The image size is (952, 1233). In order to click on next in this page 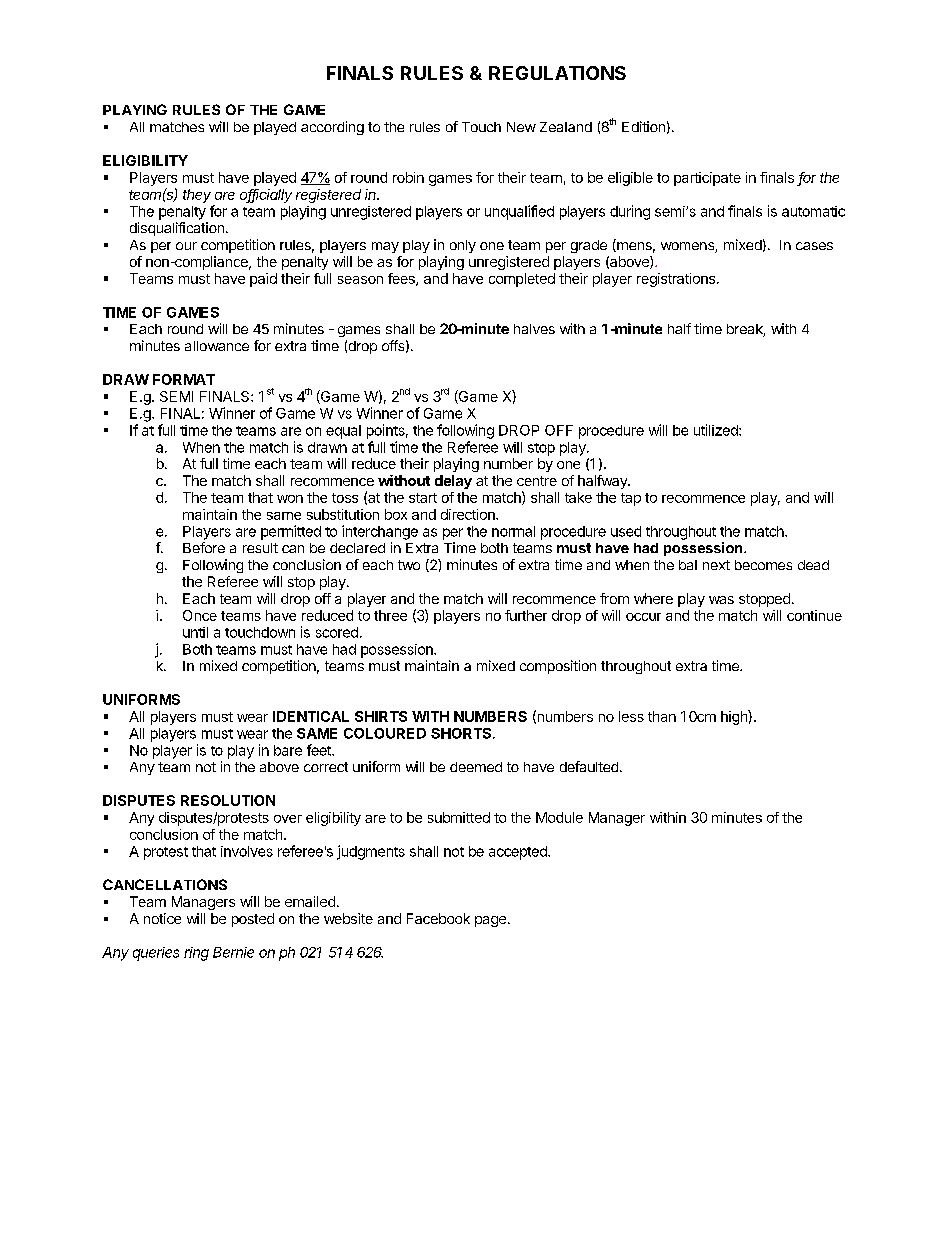, I will do `click(716, 565)`.
